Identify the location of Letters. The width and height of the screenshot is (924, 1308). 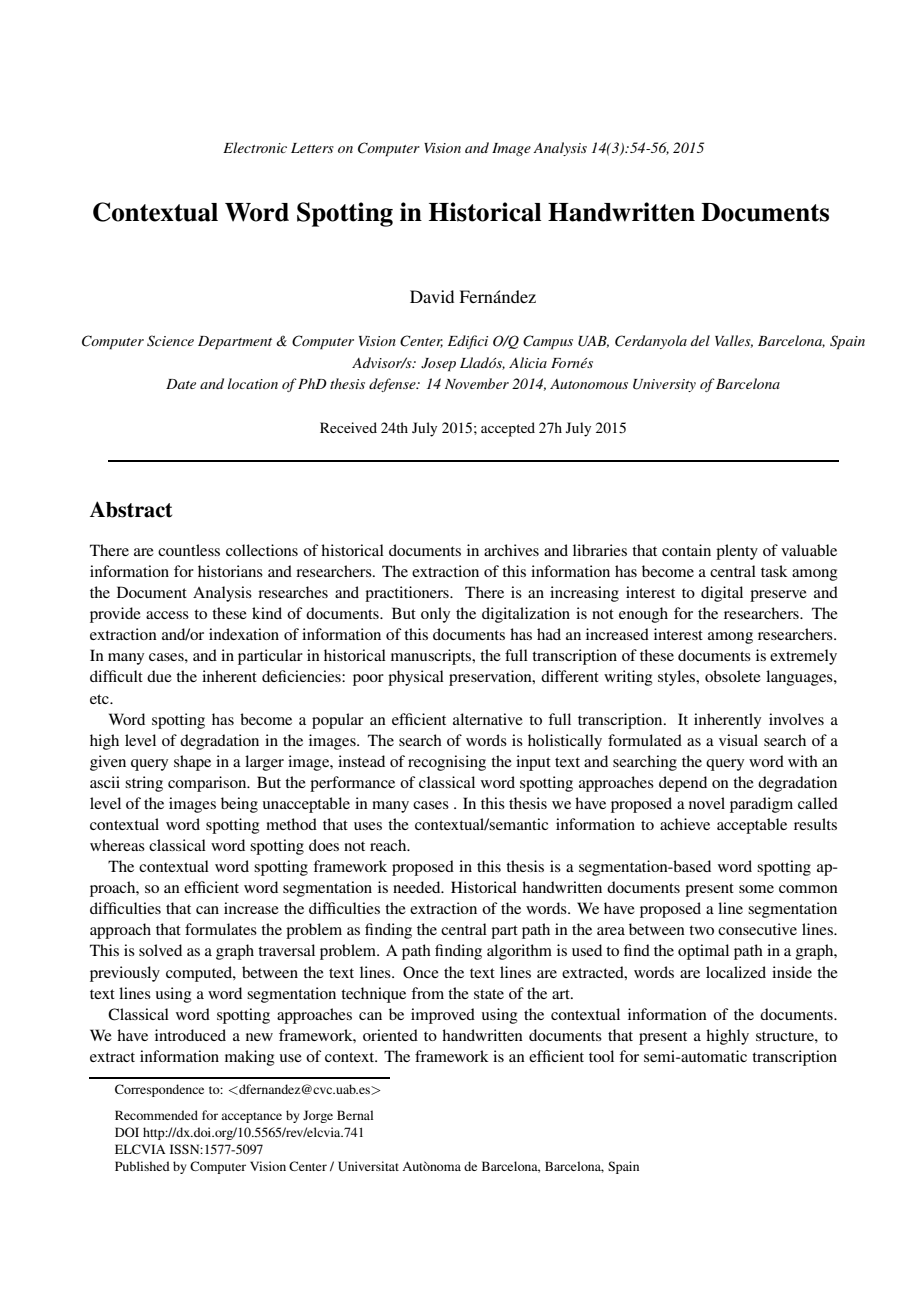
(312, 148).
